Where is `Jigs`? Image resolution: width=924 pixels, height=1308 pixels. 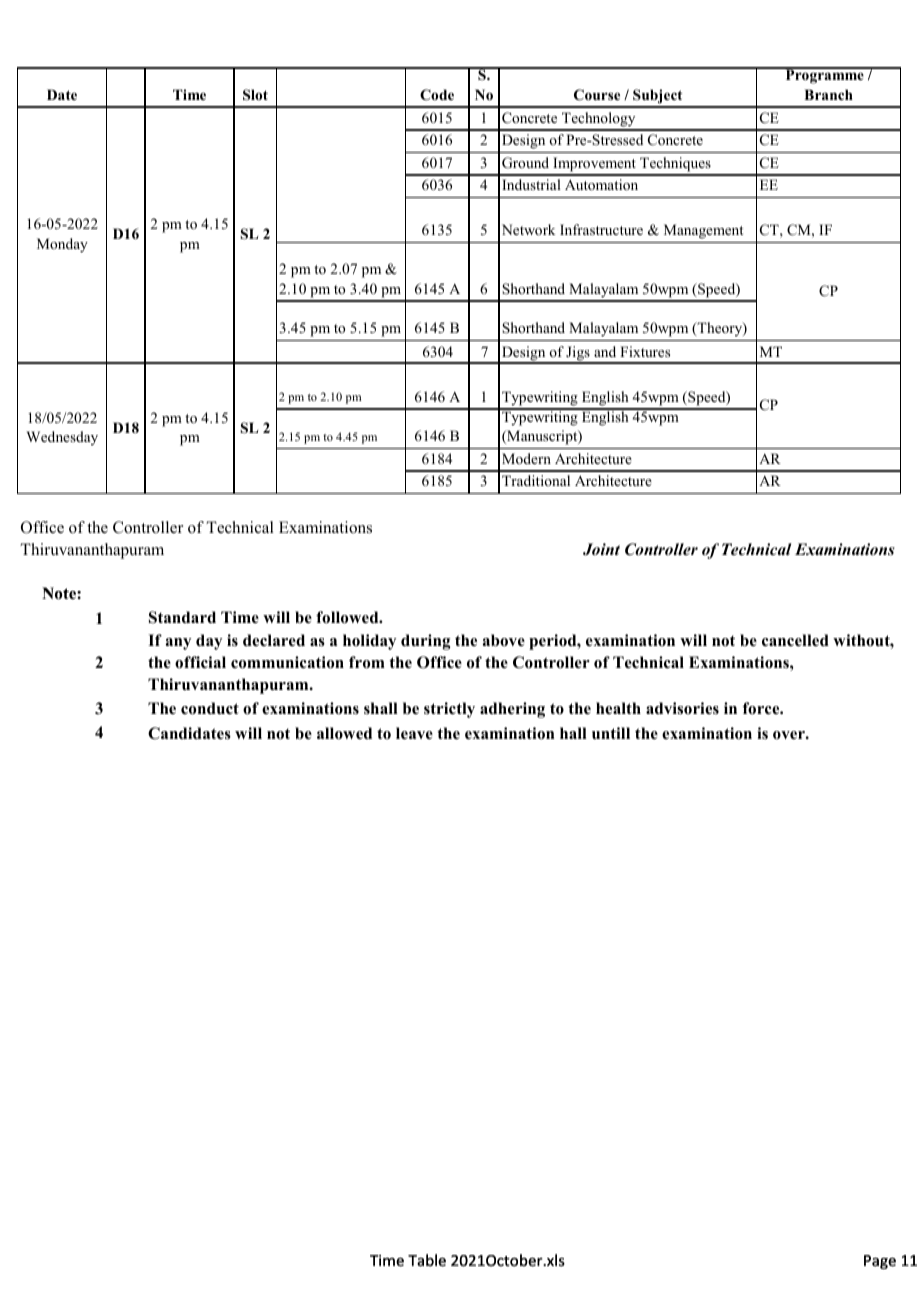 Jigs is located at coordinates (578, 354).
